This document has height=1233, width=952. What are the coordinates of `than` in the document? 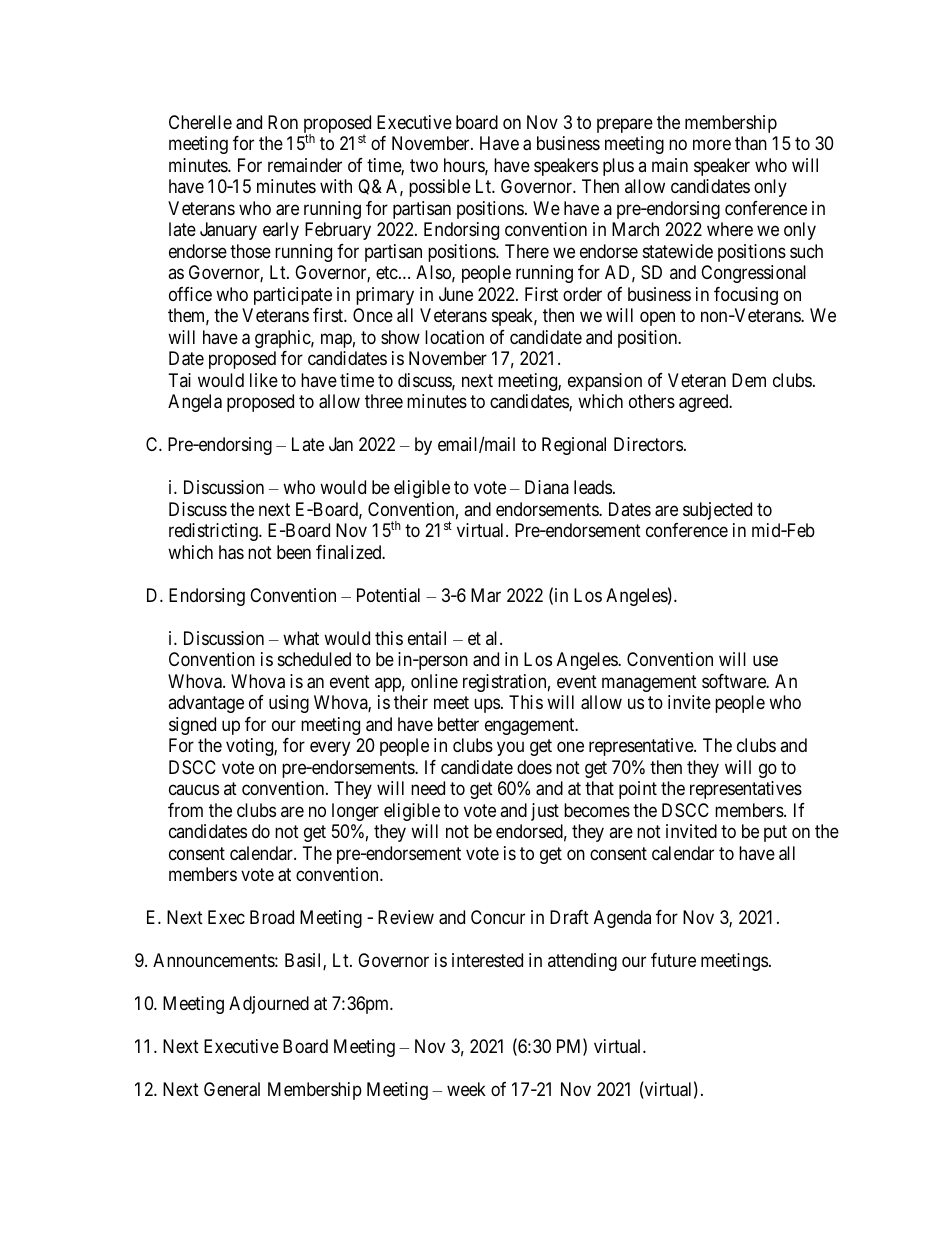 It's located at (751, 143).
